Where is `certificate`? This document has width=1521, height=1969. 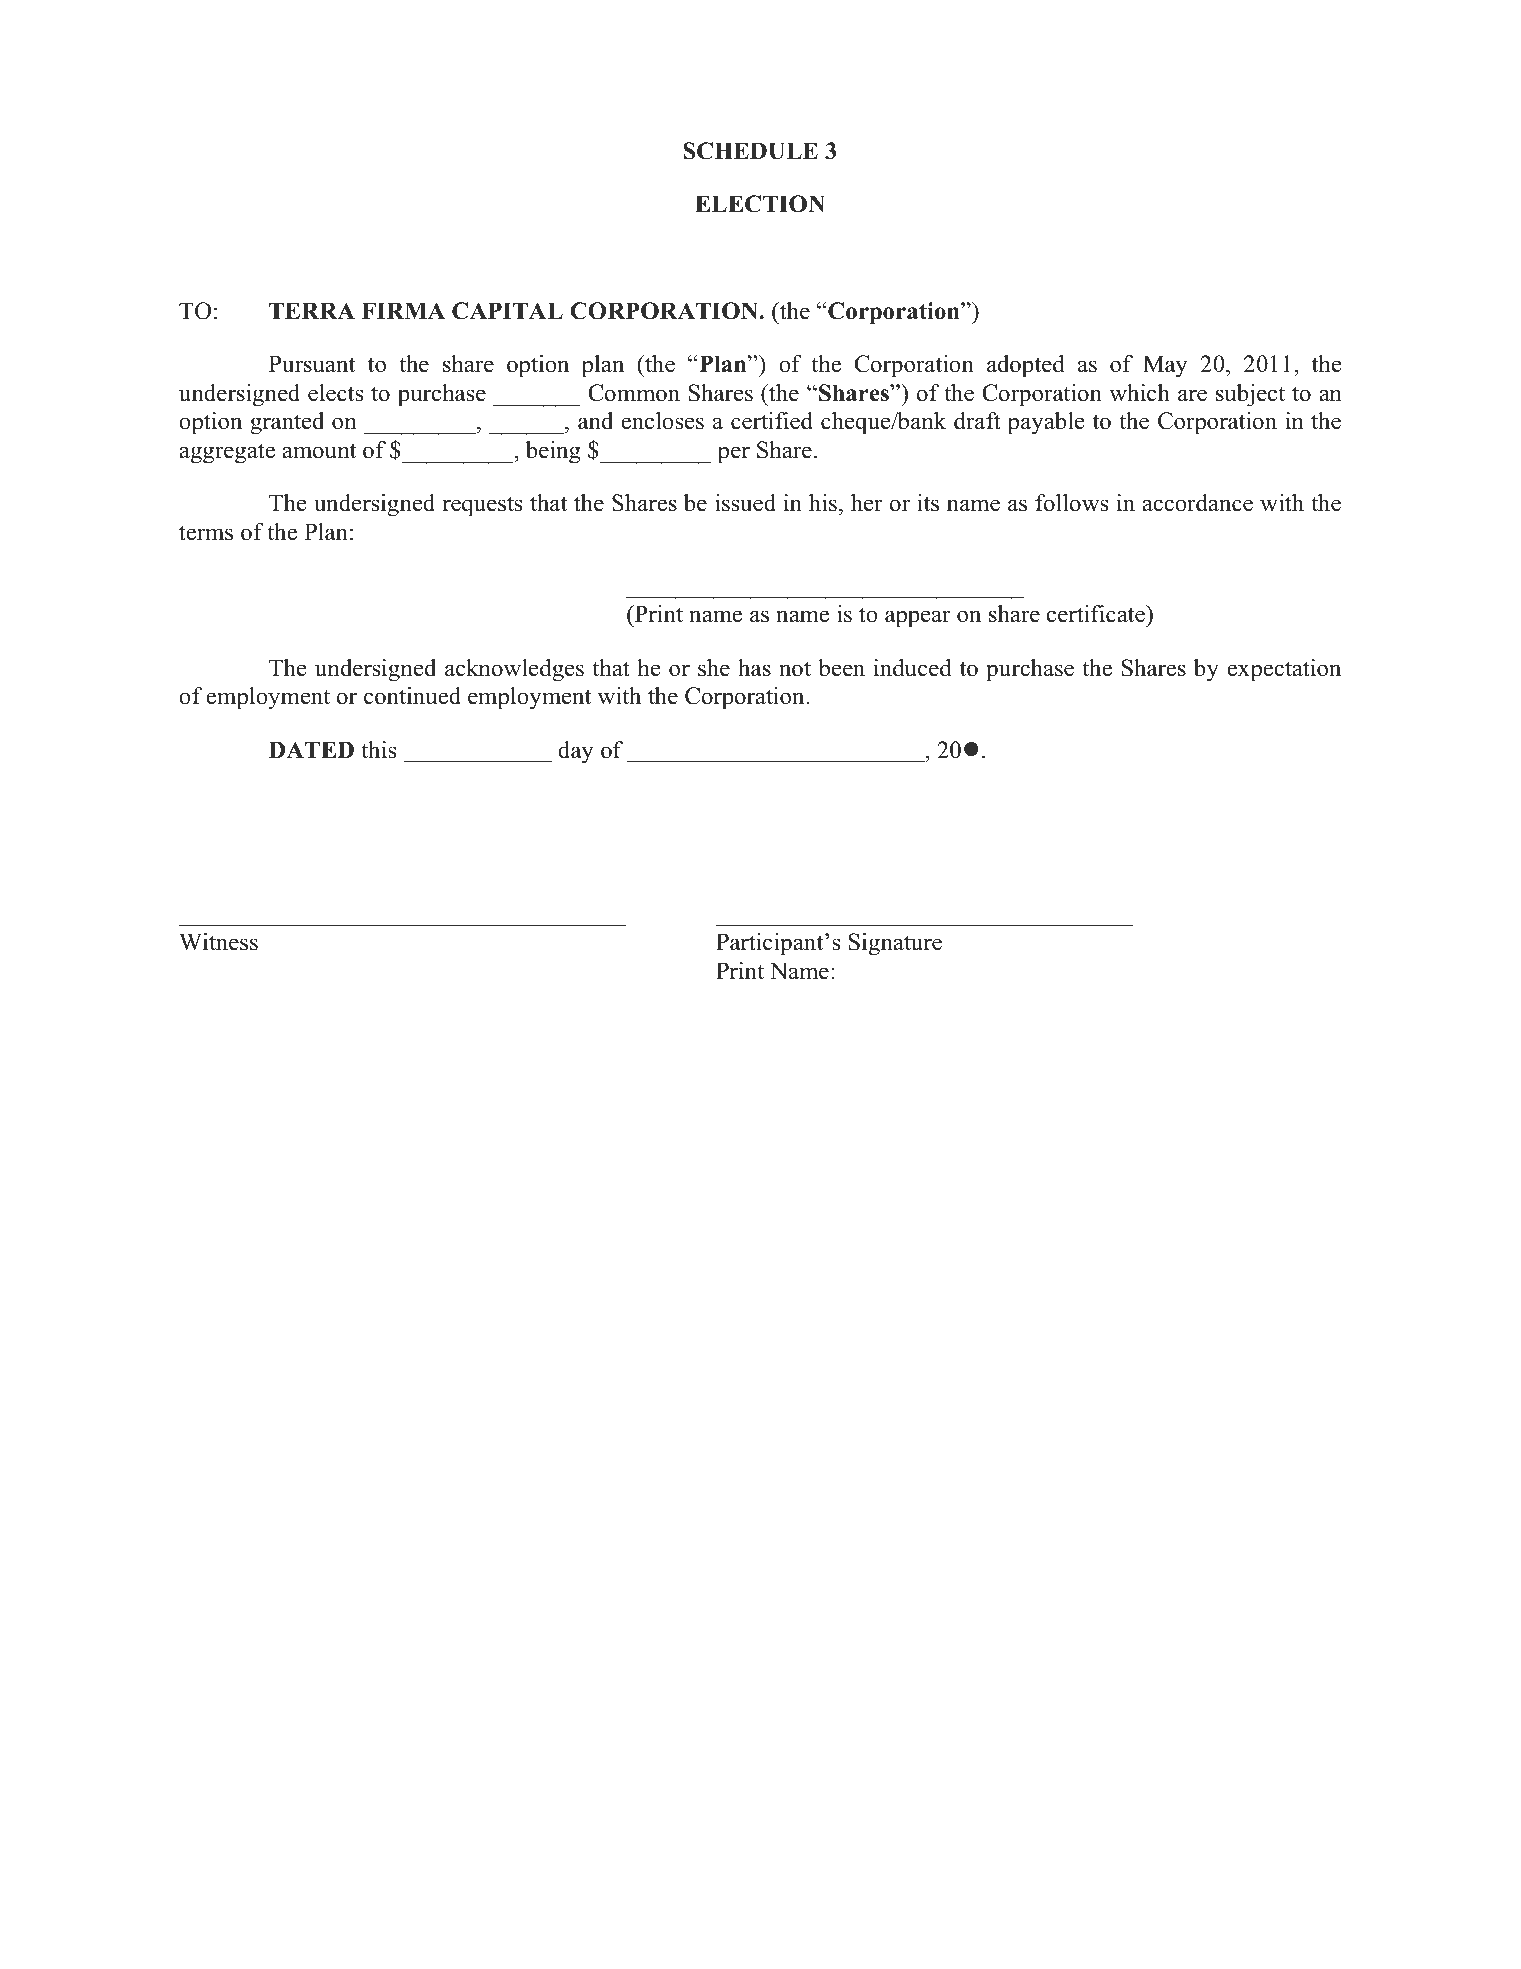 certificate is located at coordinates (1097, 614).
